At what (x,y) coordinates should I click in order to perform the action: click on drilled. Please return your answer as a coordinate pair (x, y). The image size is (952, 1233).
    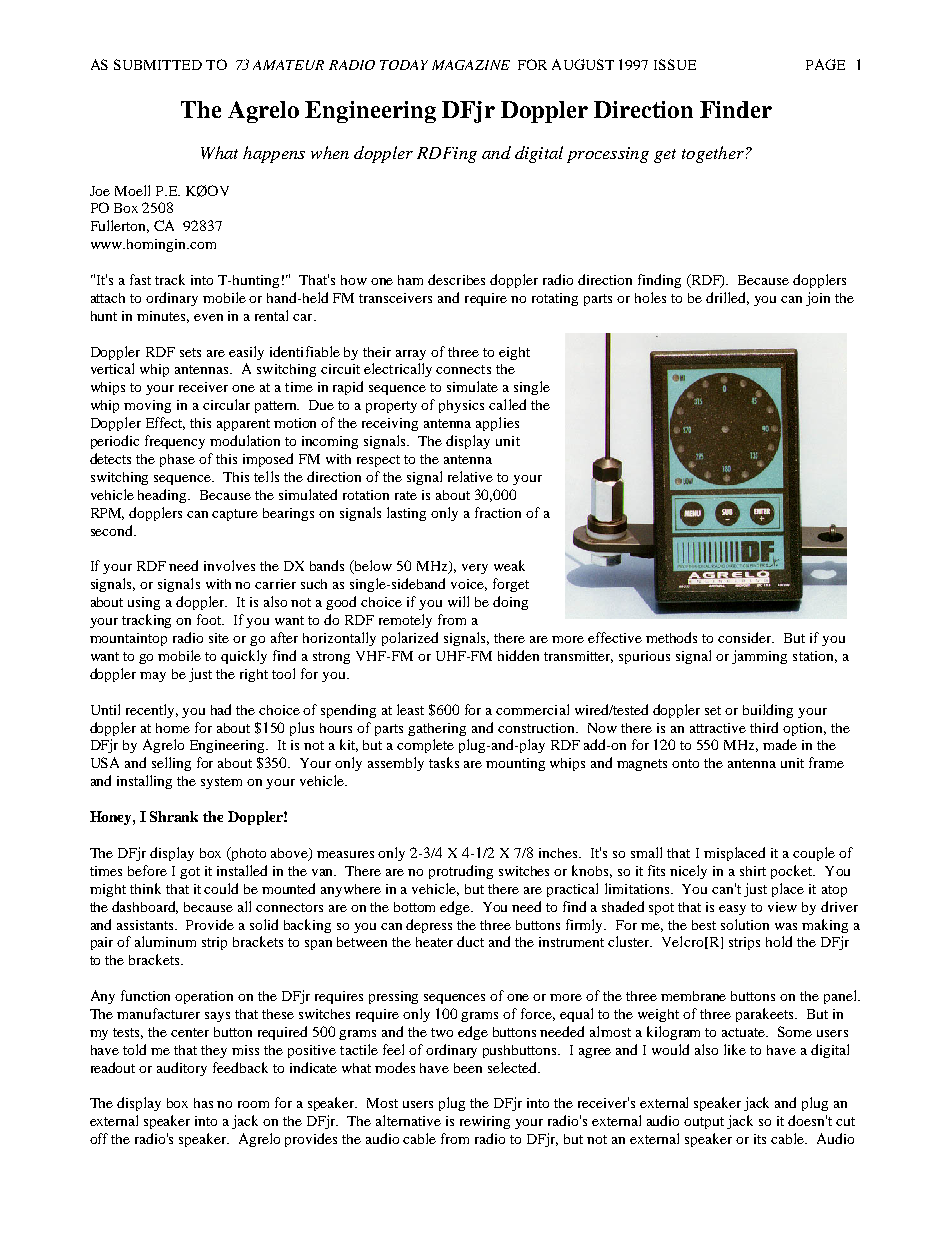
    Looking at the image, I should click on (727, 298).
